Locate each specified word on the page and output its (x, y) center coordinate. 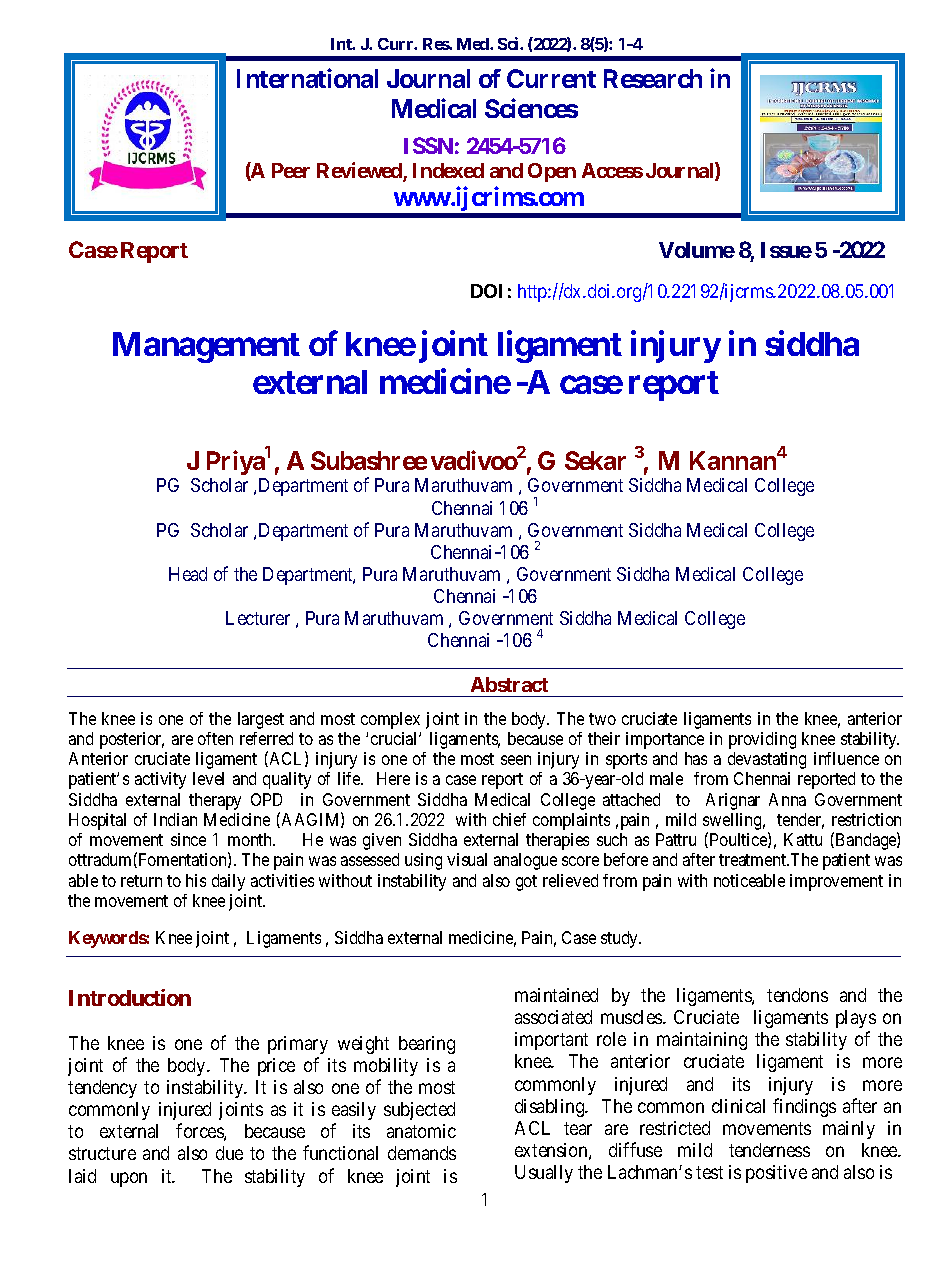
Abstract (509, 684)
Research (653, 78)
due (229, 1153)
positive (776, 1174)
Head (188, 574)
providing (762, 740)
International (307, 78)
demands (422, 1153)
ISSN (428, 145)
